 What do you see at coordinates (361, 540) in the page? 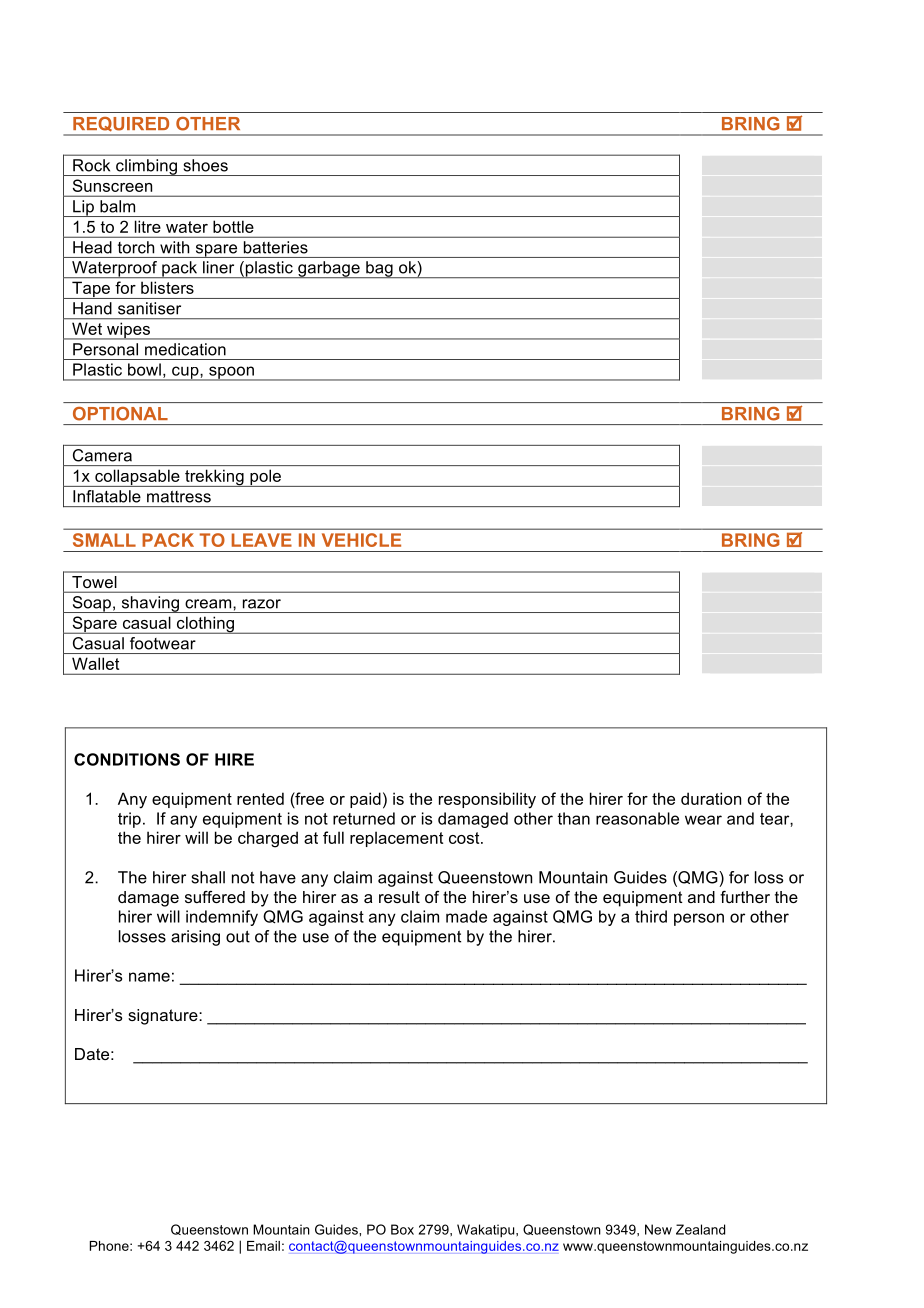
I see `VEHICLE` at bounding box center [361, 540].
